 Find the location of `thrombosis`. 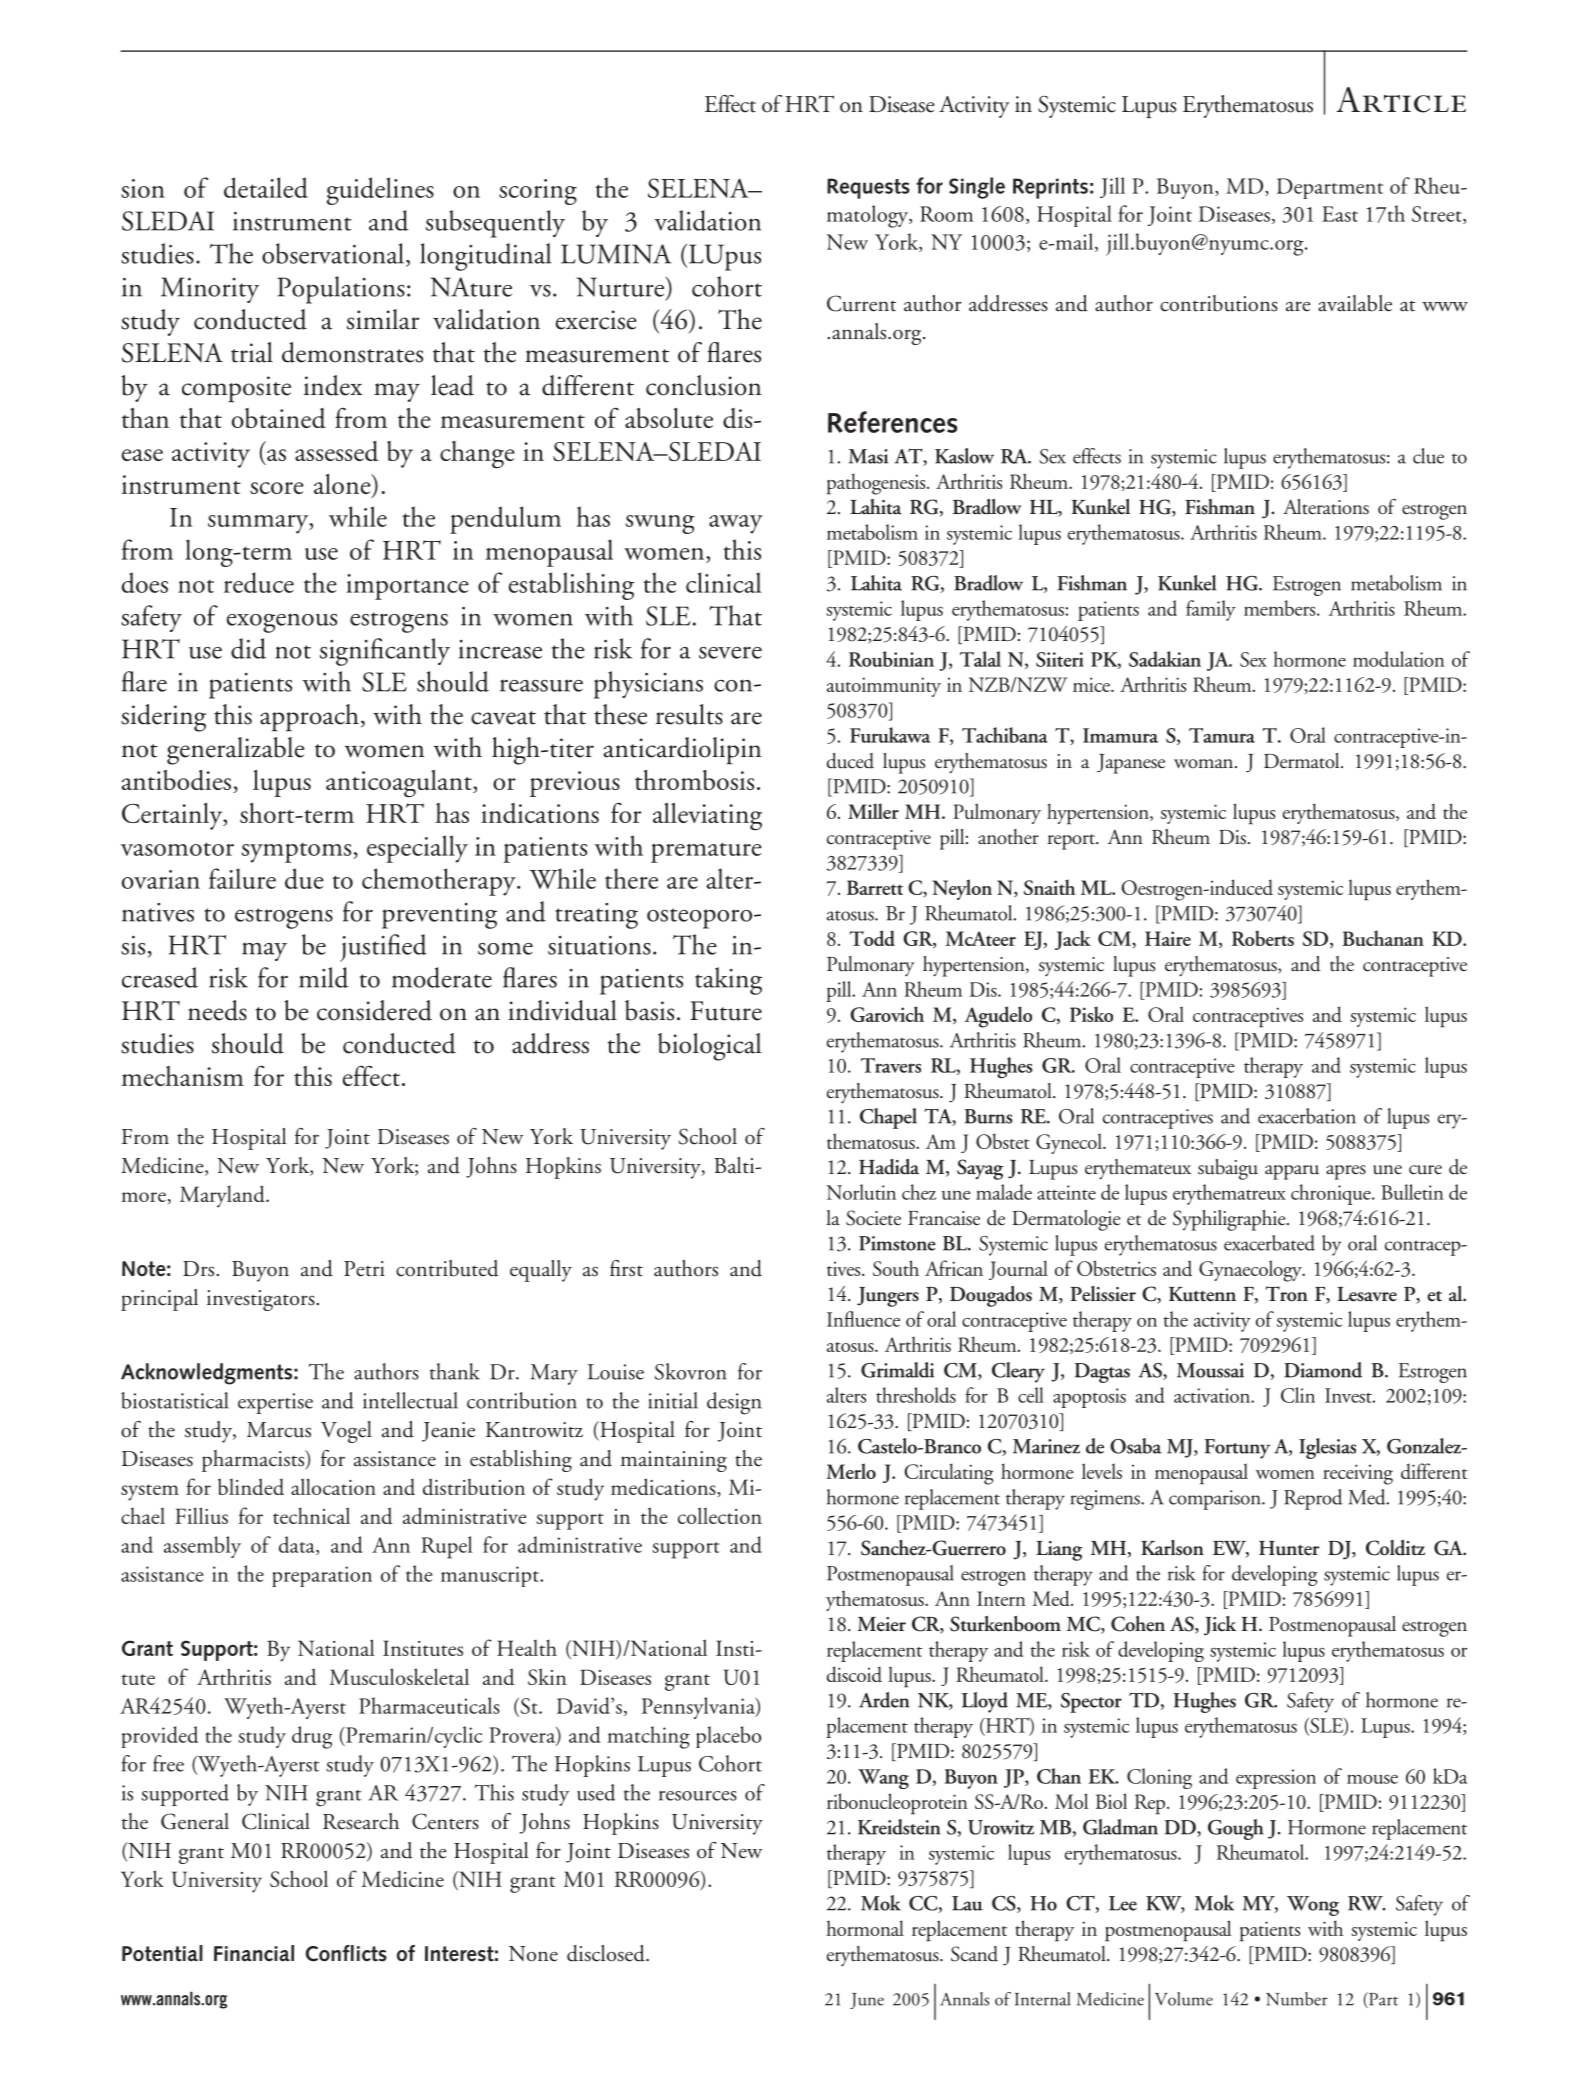

thrombosis is located at coordinates (694, 780).
